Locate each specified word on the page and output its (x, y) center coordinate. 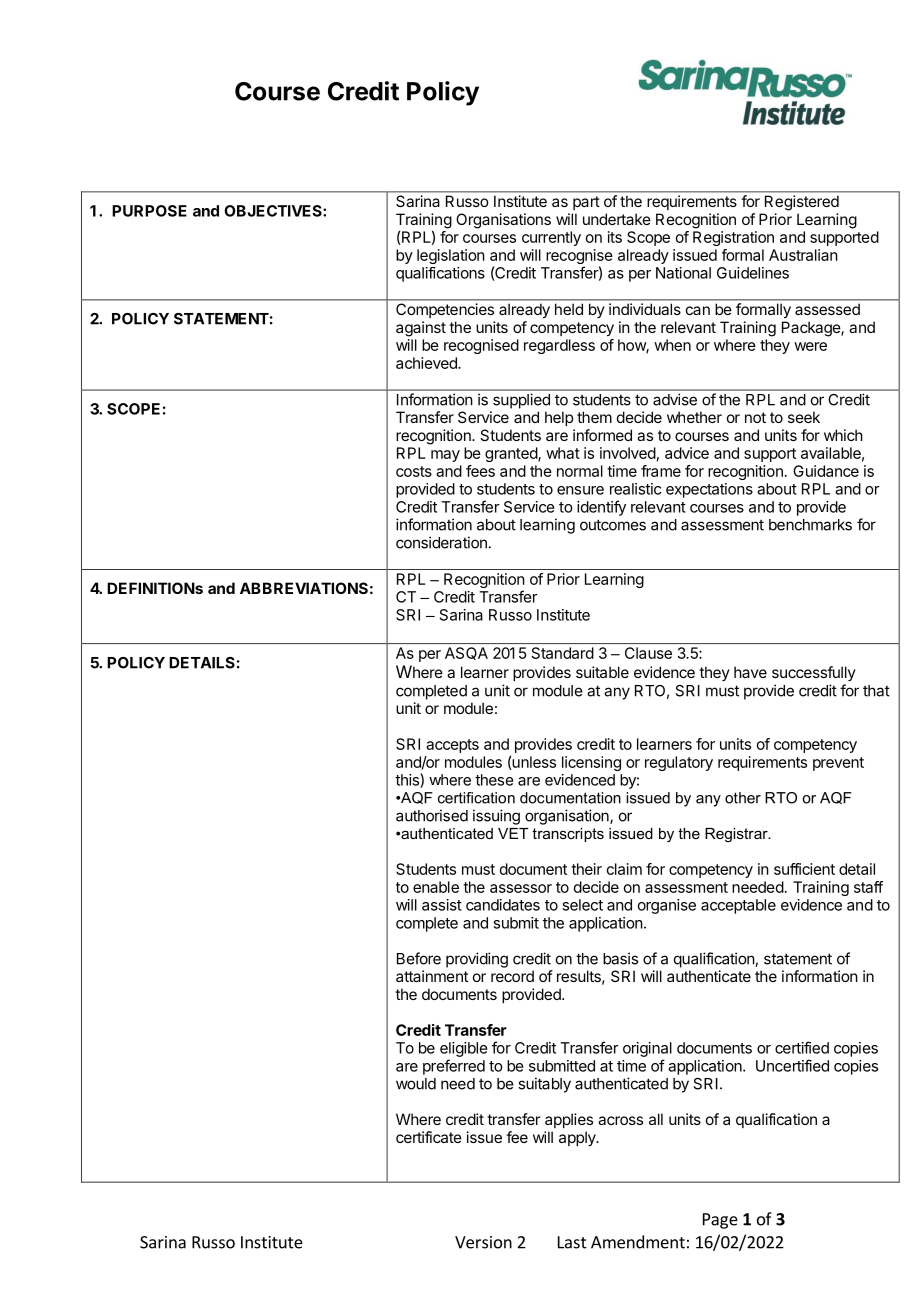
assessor (521, 888)
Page (720, 1221)
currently (551, 238)
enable (436, 887)
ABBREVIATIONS (304, 588)
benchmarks (810, 525)
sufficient (804, 869)
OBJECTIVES (274, 211)
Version (483, 1242)
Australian (803, 255)
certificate (429, 1137)
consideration (441, 542)
